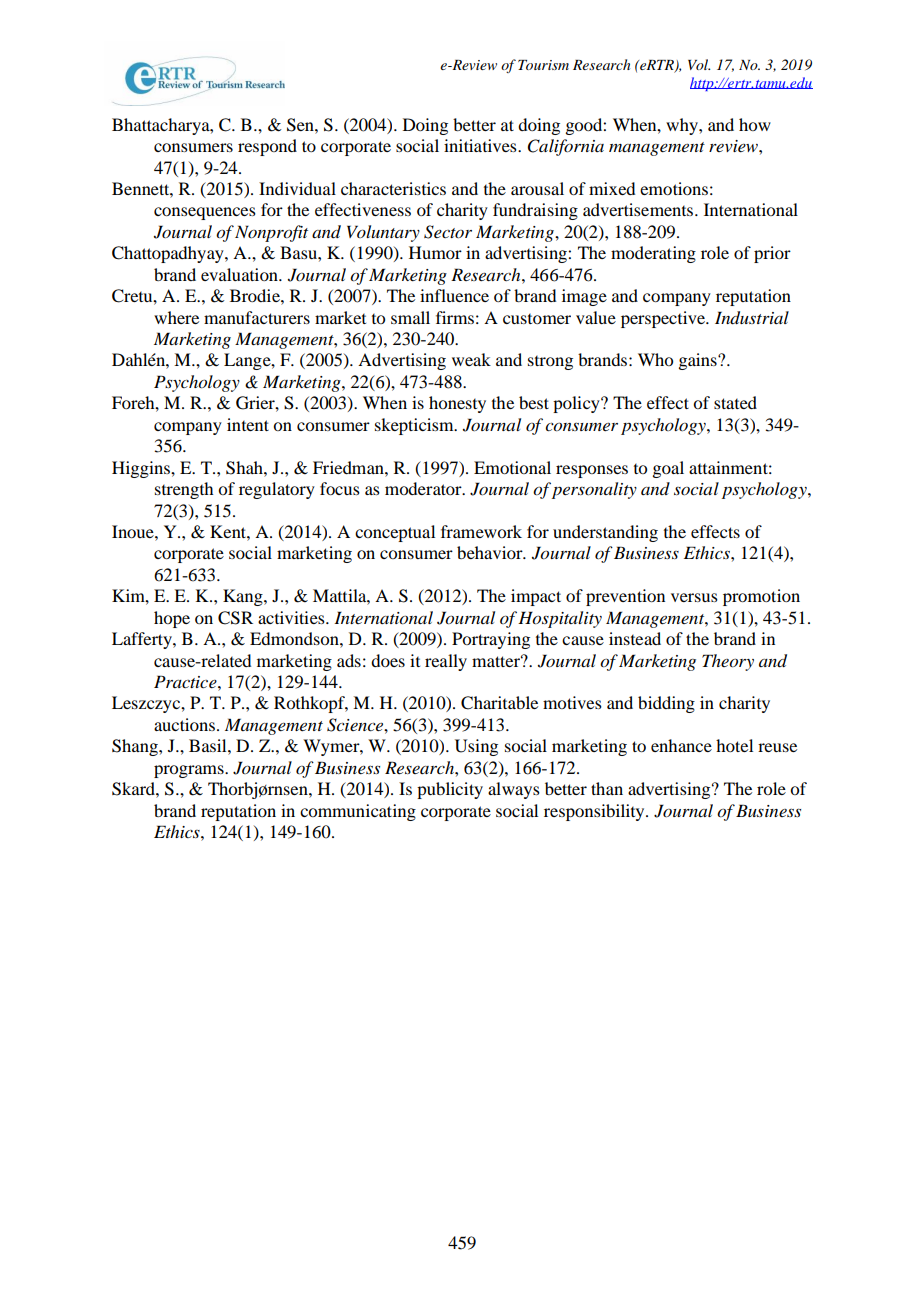 The height and width of the image is (1308, 924). What do you see at coordinates (683, 126) in the image?
I see `why` at bounding box center [683, 126].
